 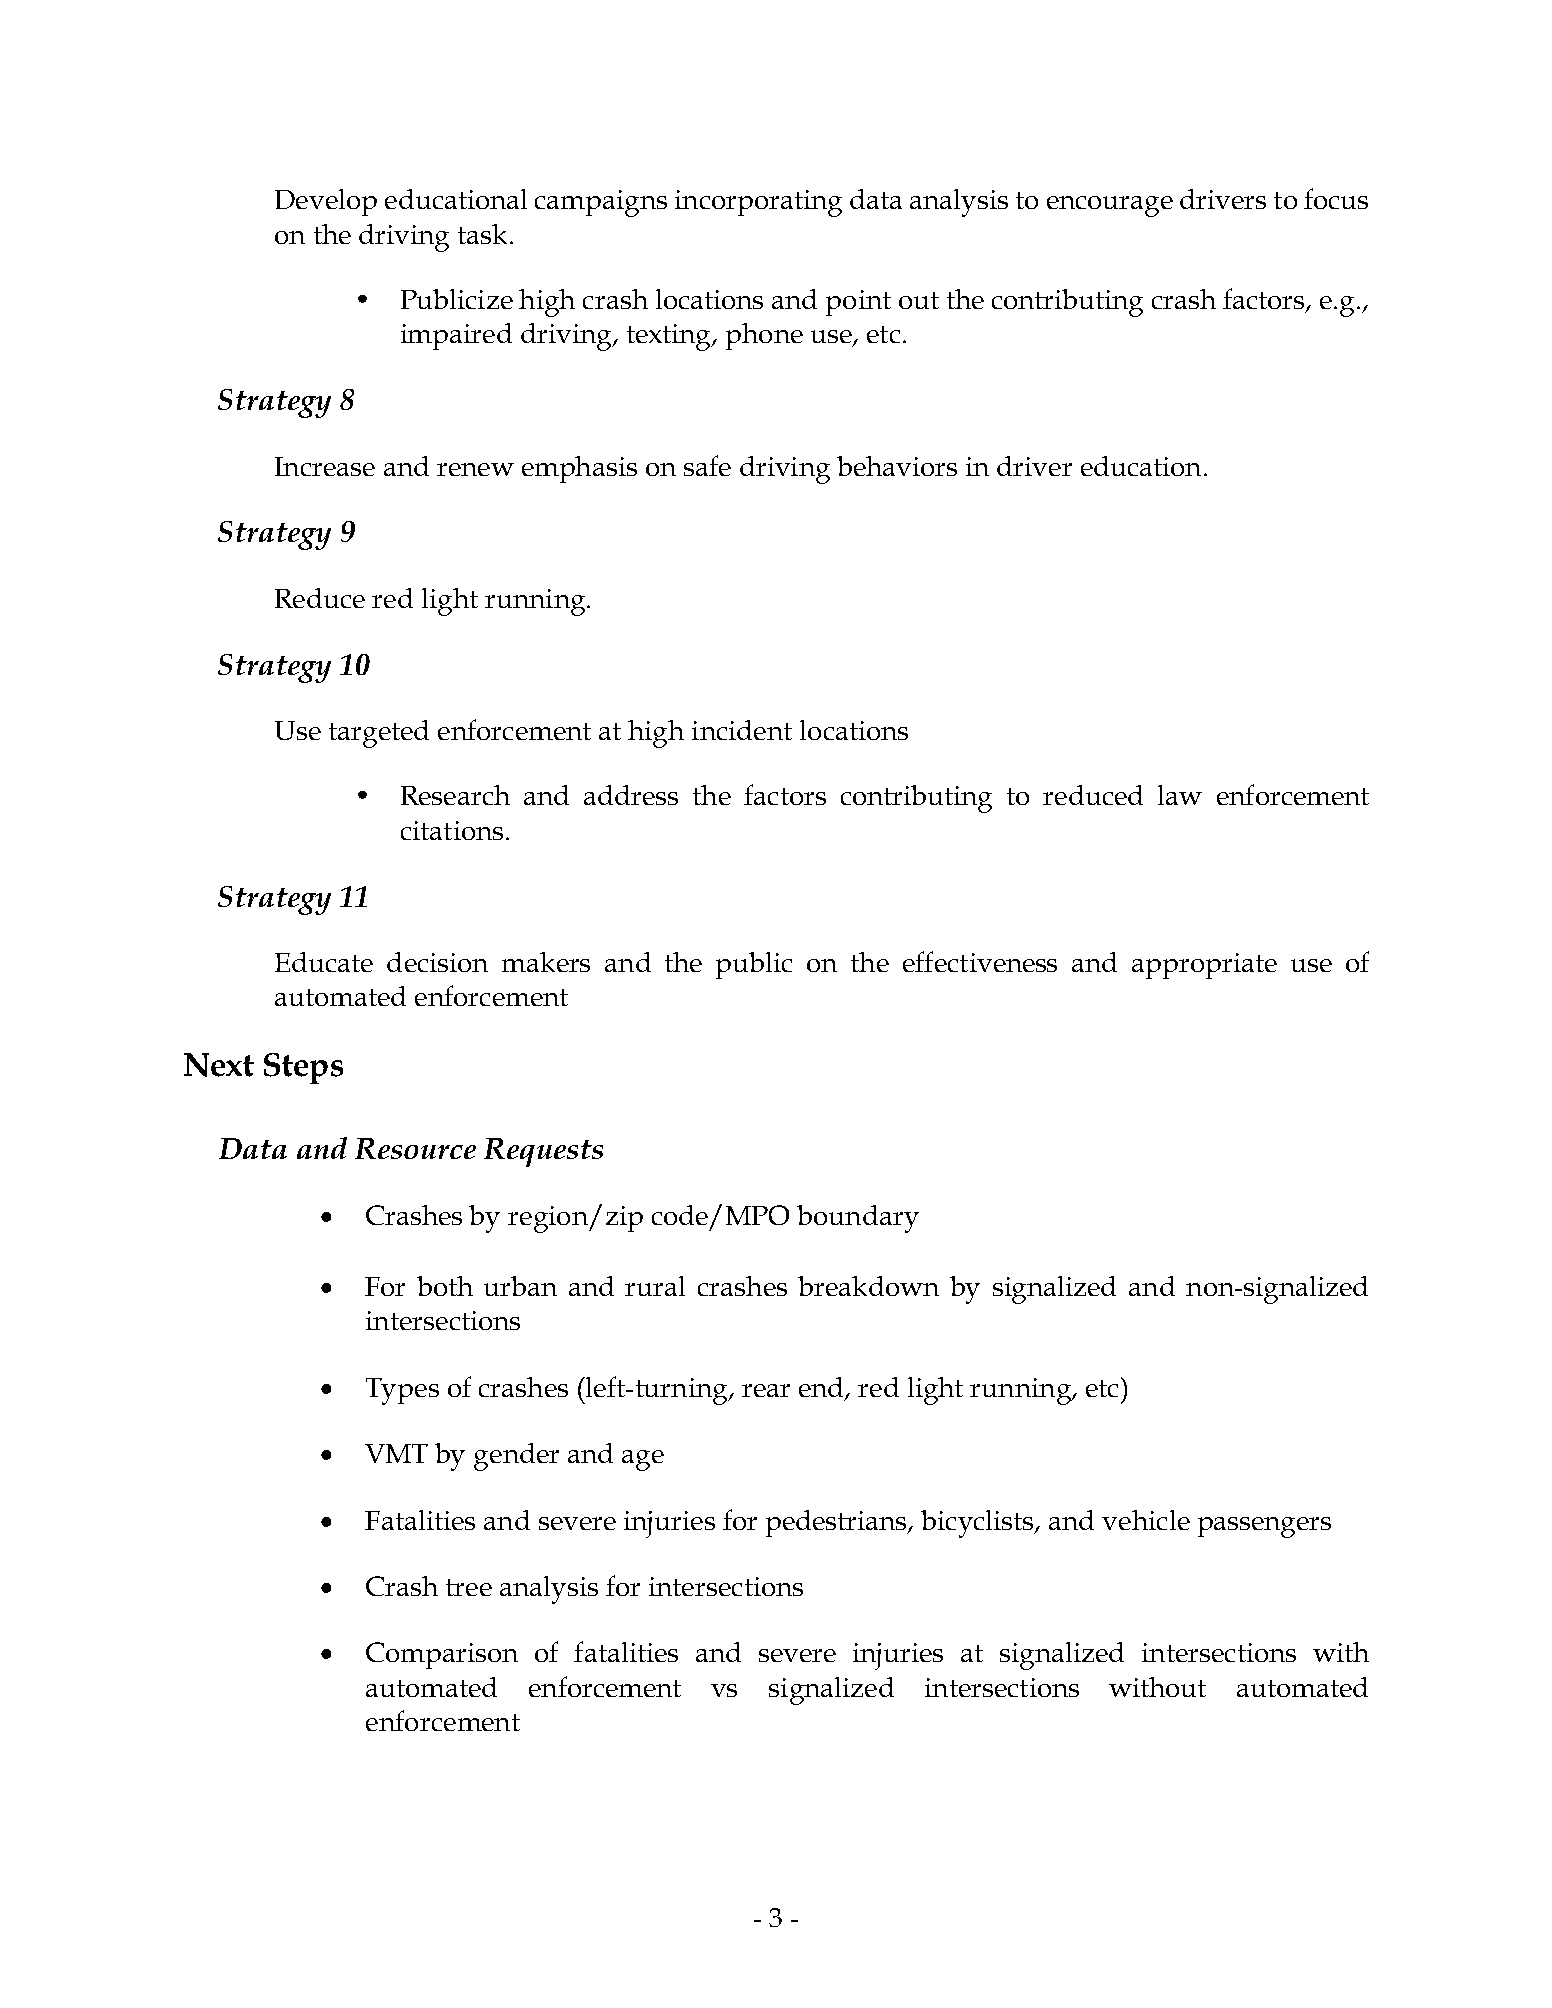 What do you see at coordinates (758, 203) in the page?
I see `incorporating` at bounding box center [758, 203].
